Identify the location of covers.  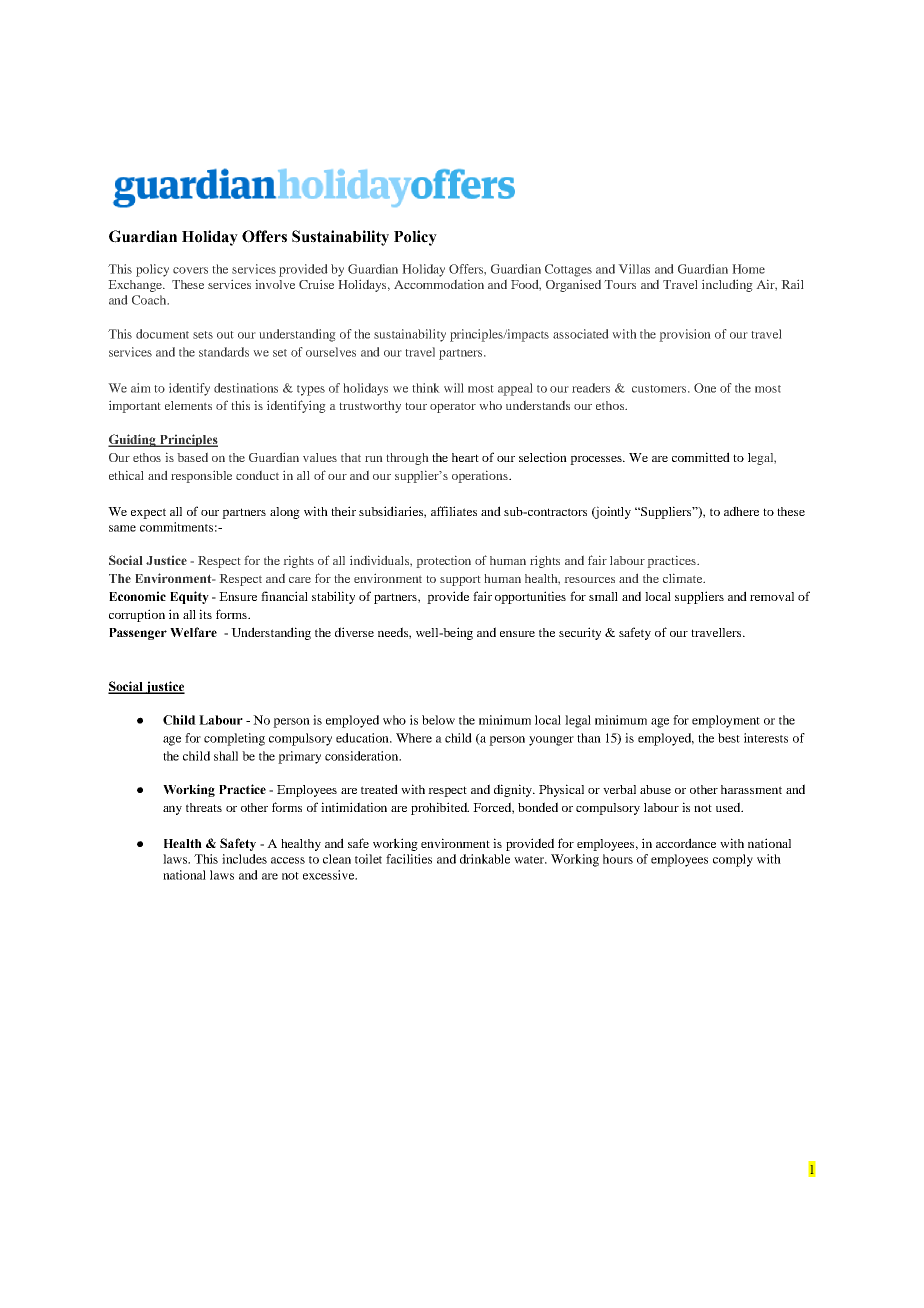
(190, 270).
